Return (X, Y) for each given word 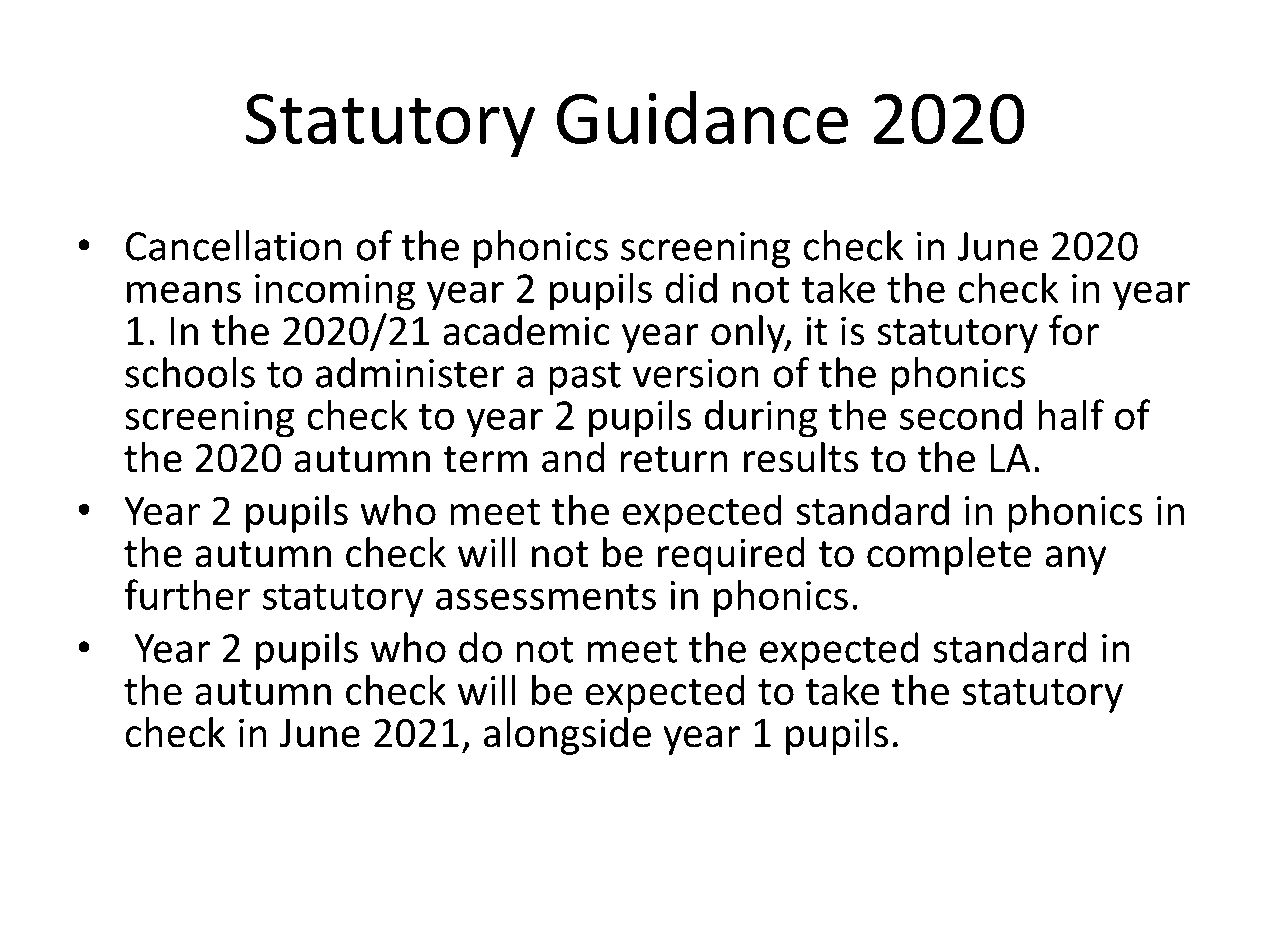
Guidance (702, 118)
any (1076, 560)
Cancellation (234, 245)
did (691, 287)
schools (190, 372)
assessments (546, 596)
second (961, 414)
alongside (567, 736)
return (674, 459)
